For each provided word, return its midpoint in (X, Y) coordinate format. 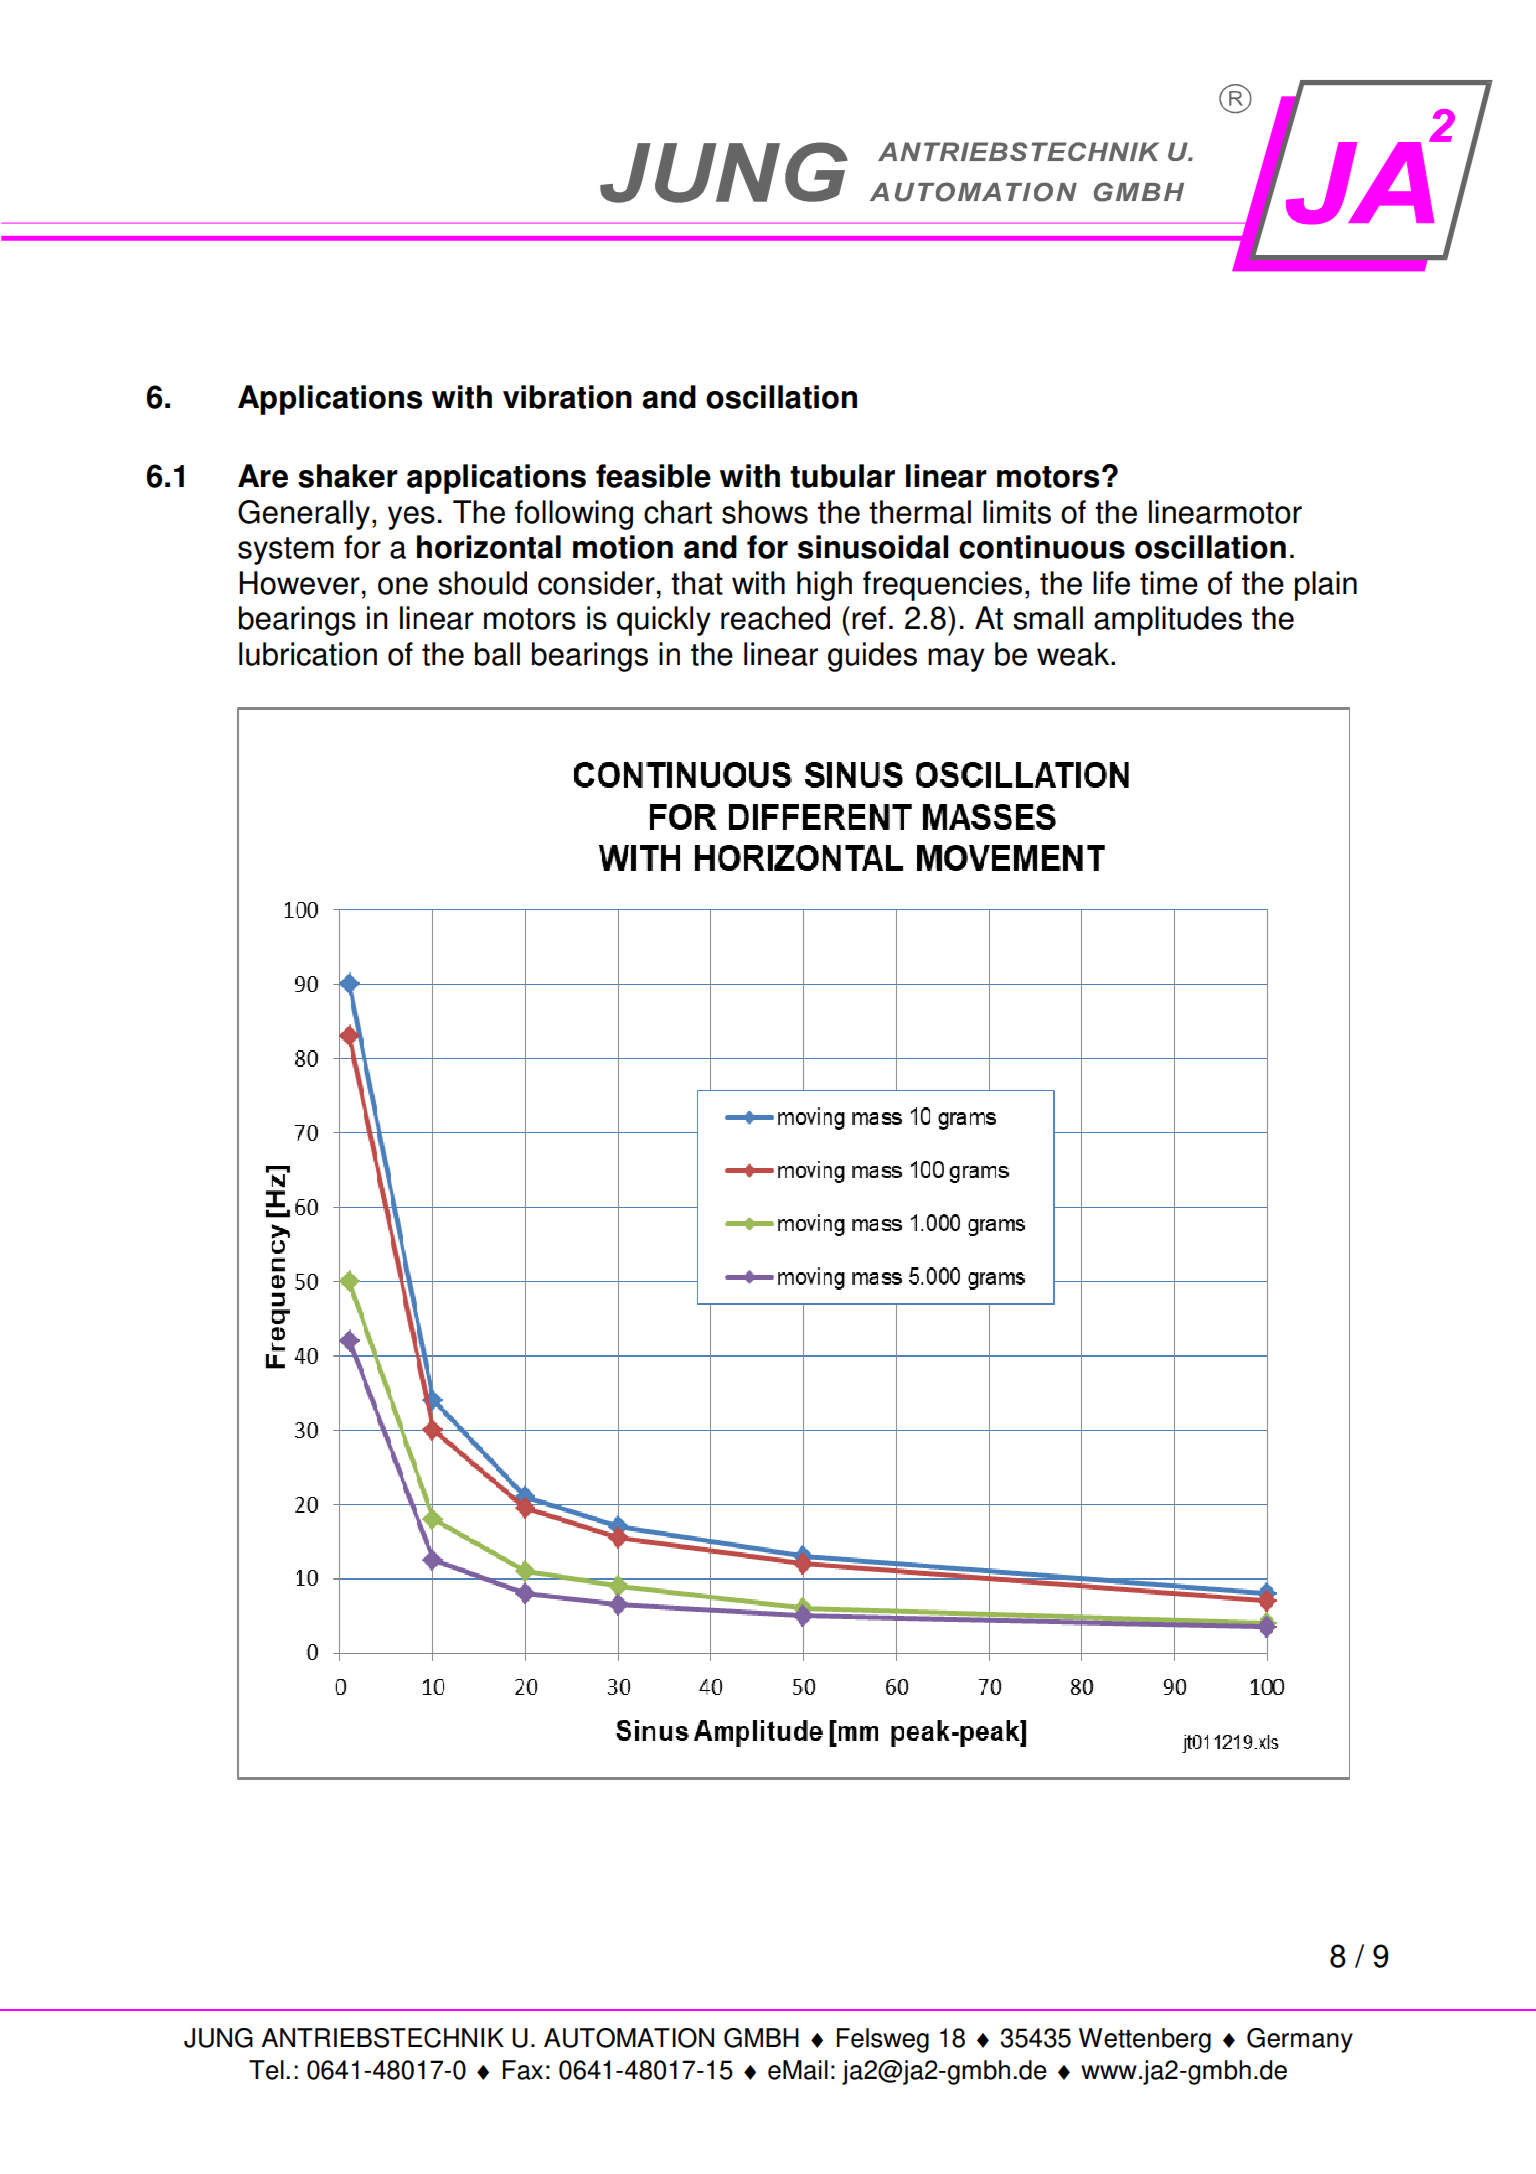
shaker (348, 476)
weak (1074, 654)
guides (872, 657)
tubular (842, 476)
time (1169, 583)
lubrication (308, 654)
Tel (266, 2070)
